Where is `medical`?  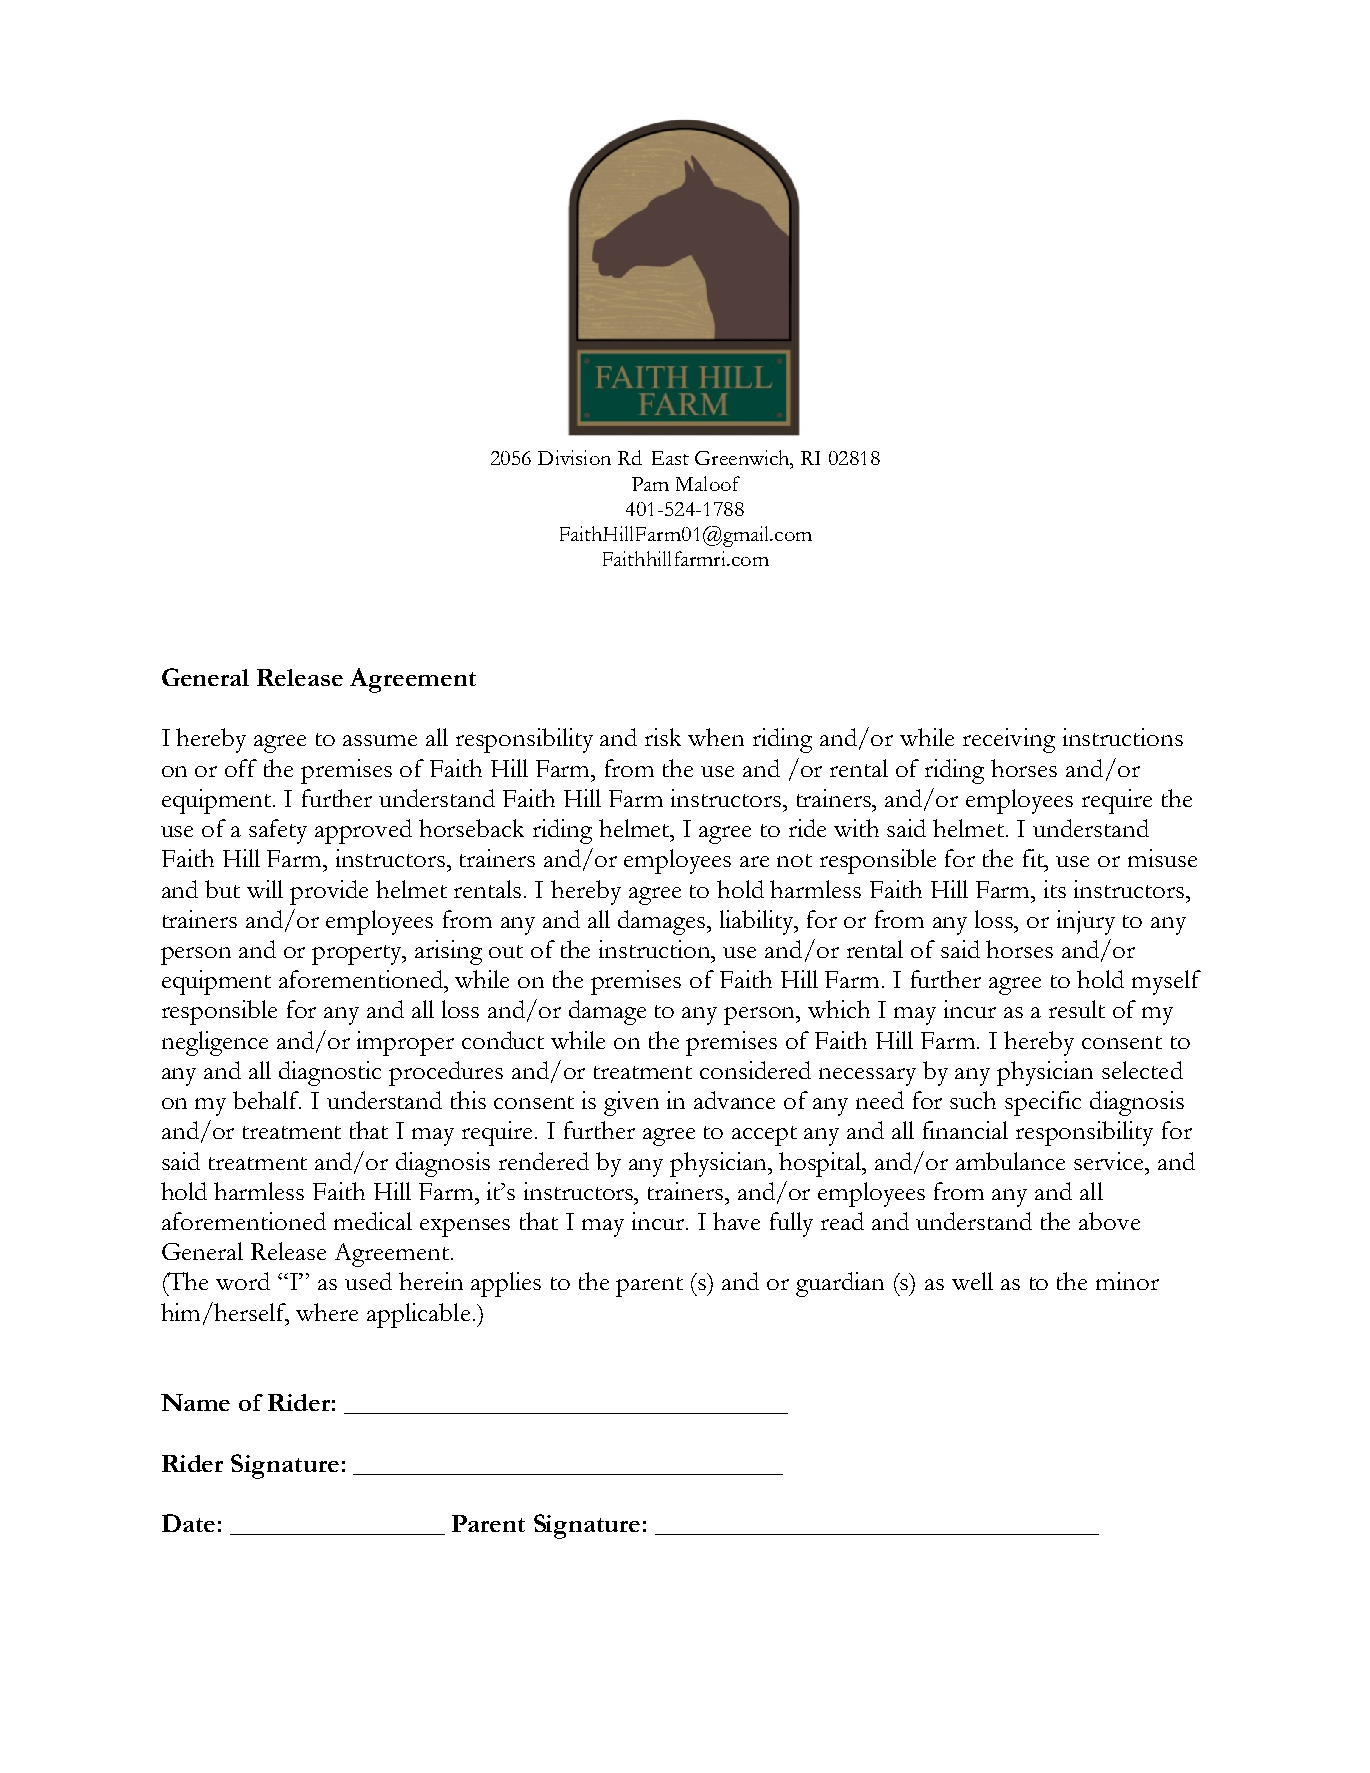
medical is located at coordinates (373, 1221).
